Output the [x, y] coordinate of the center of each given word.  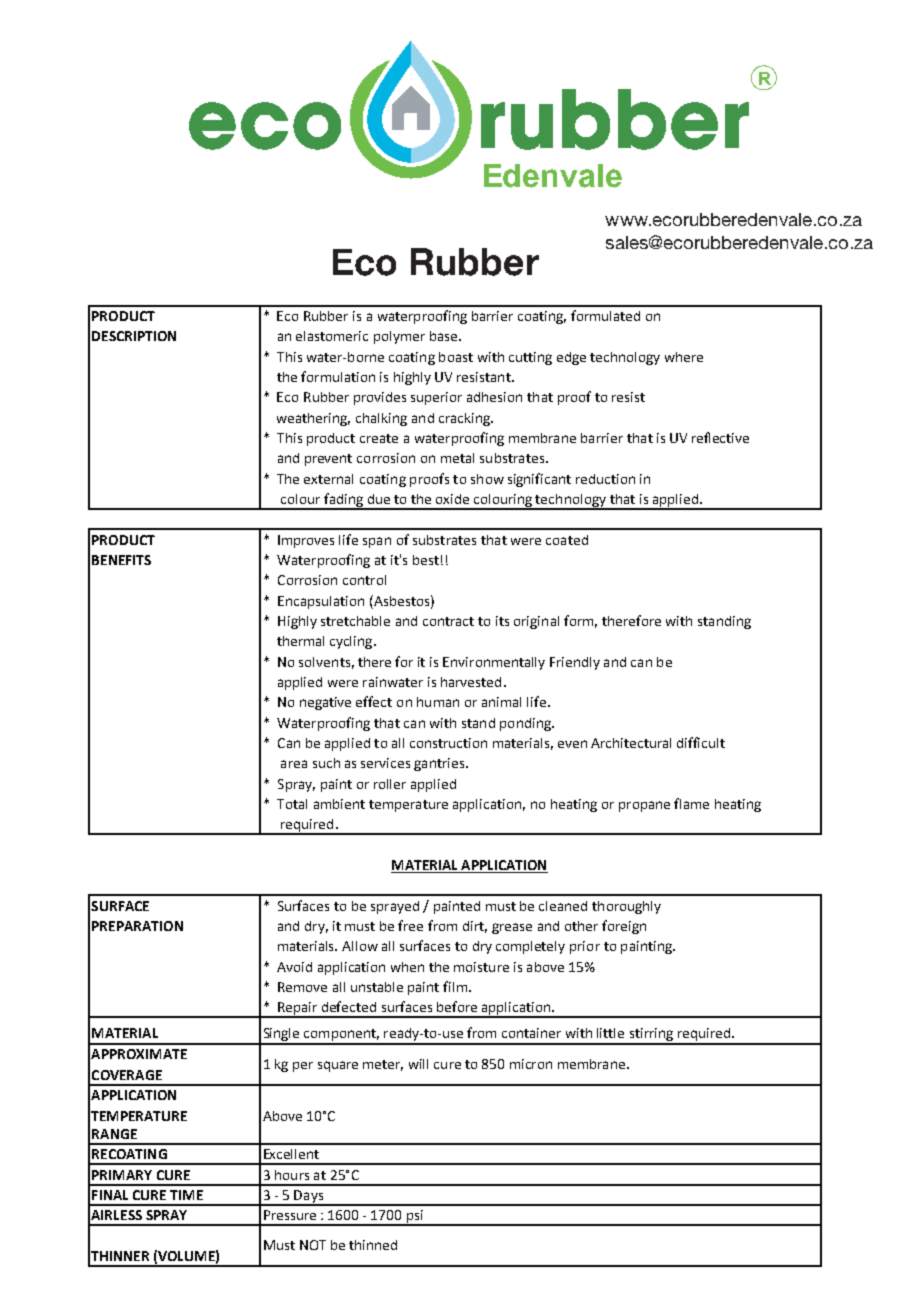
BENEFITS [121, 560]
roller [390, 784]
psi [415, 1218]
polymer [399, 337]
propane [644, 806]
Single [281, 1036]
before [457, 1006]
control [364, 580]
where [684, 357]
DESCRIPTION [134, 336]
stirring [651, 1036]
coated [567, 540]
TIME [186, 1195]
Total [292, 804]
